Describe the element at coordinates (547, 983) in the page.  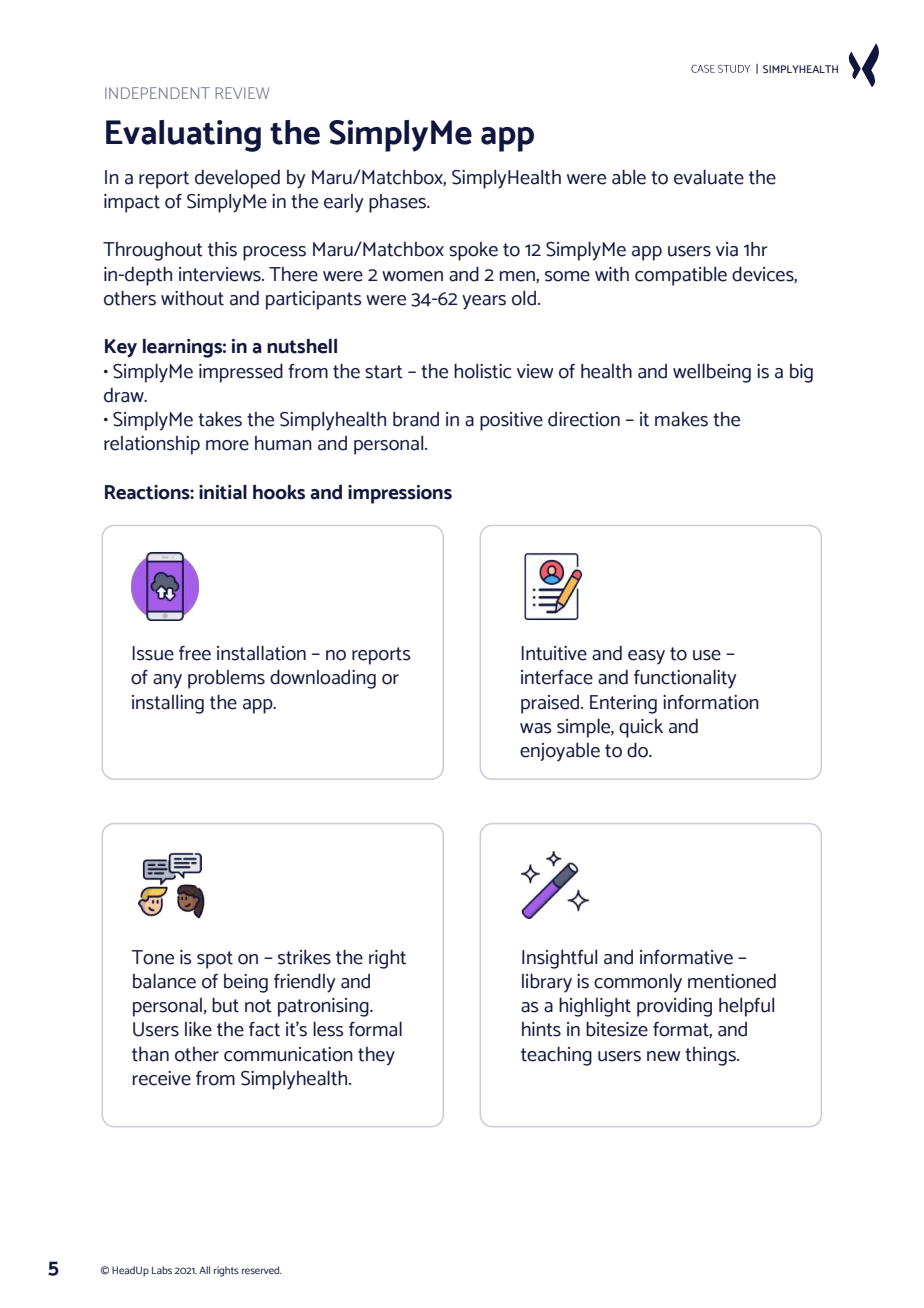
I see `library` at that location.
